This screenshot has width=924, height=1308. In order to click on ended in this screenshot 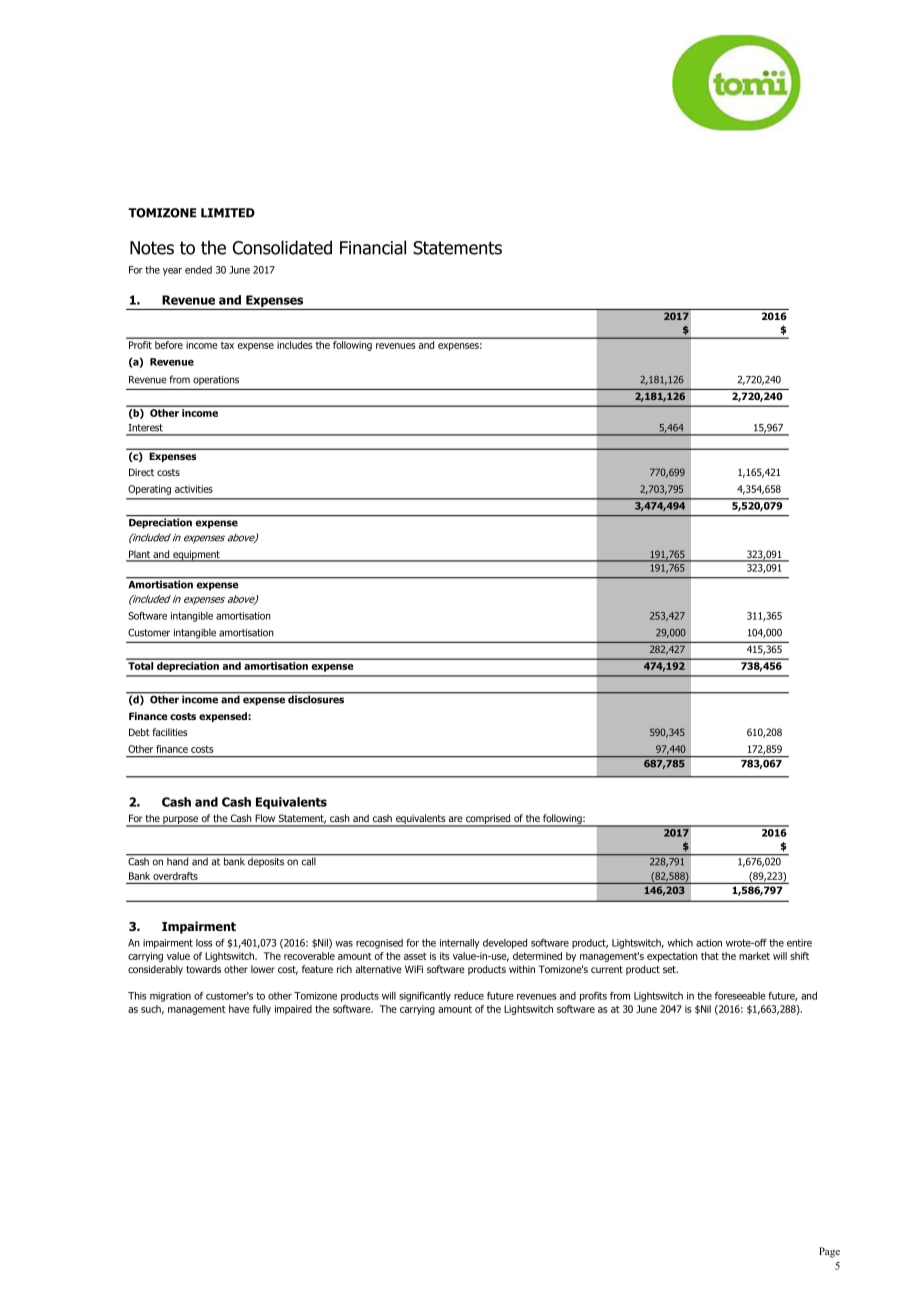, I will do `click(198, 270)`.
